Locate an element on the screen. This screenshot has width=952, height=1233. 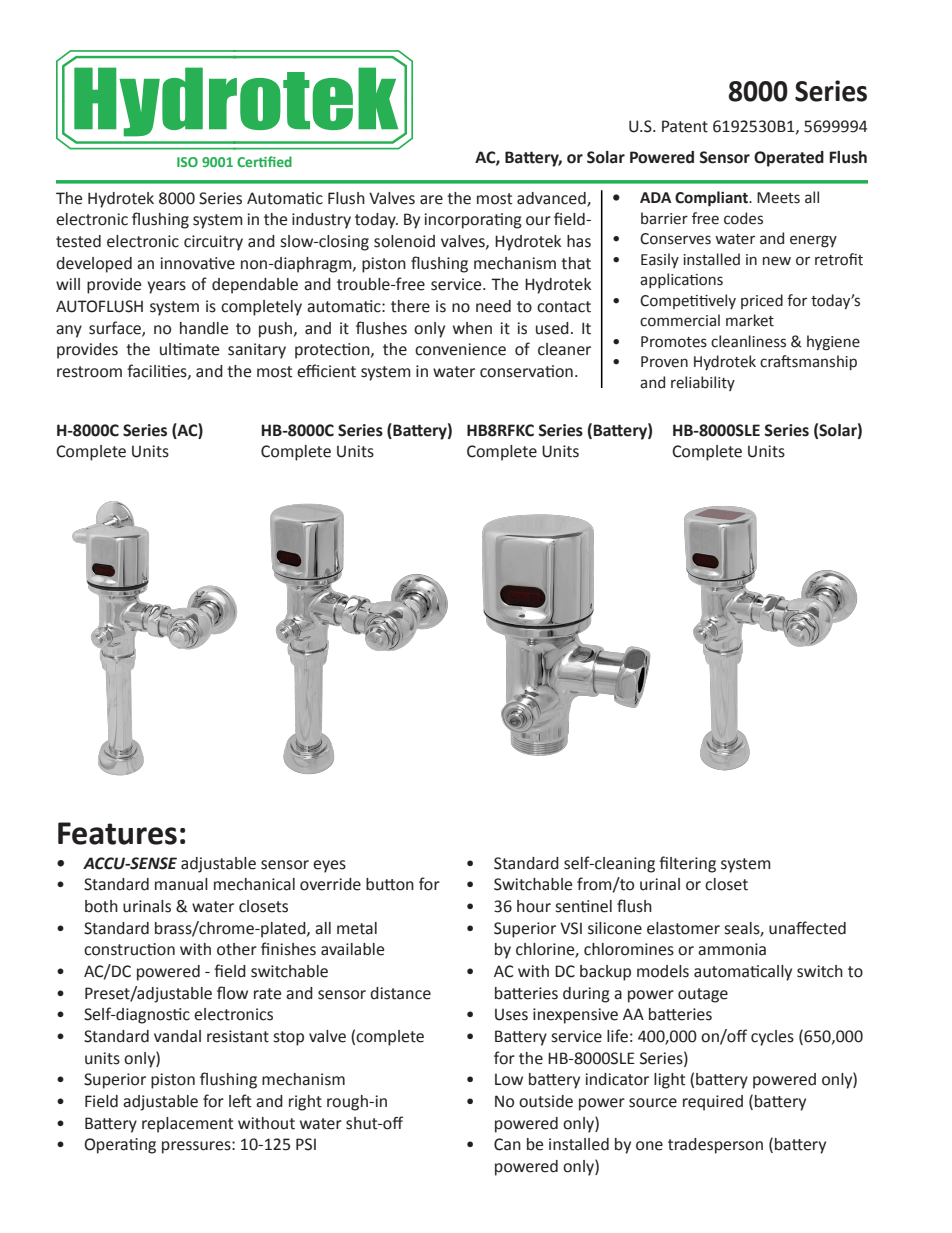
replacement is located at coordinates (188, 1125).
